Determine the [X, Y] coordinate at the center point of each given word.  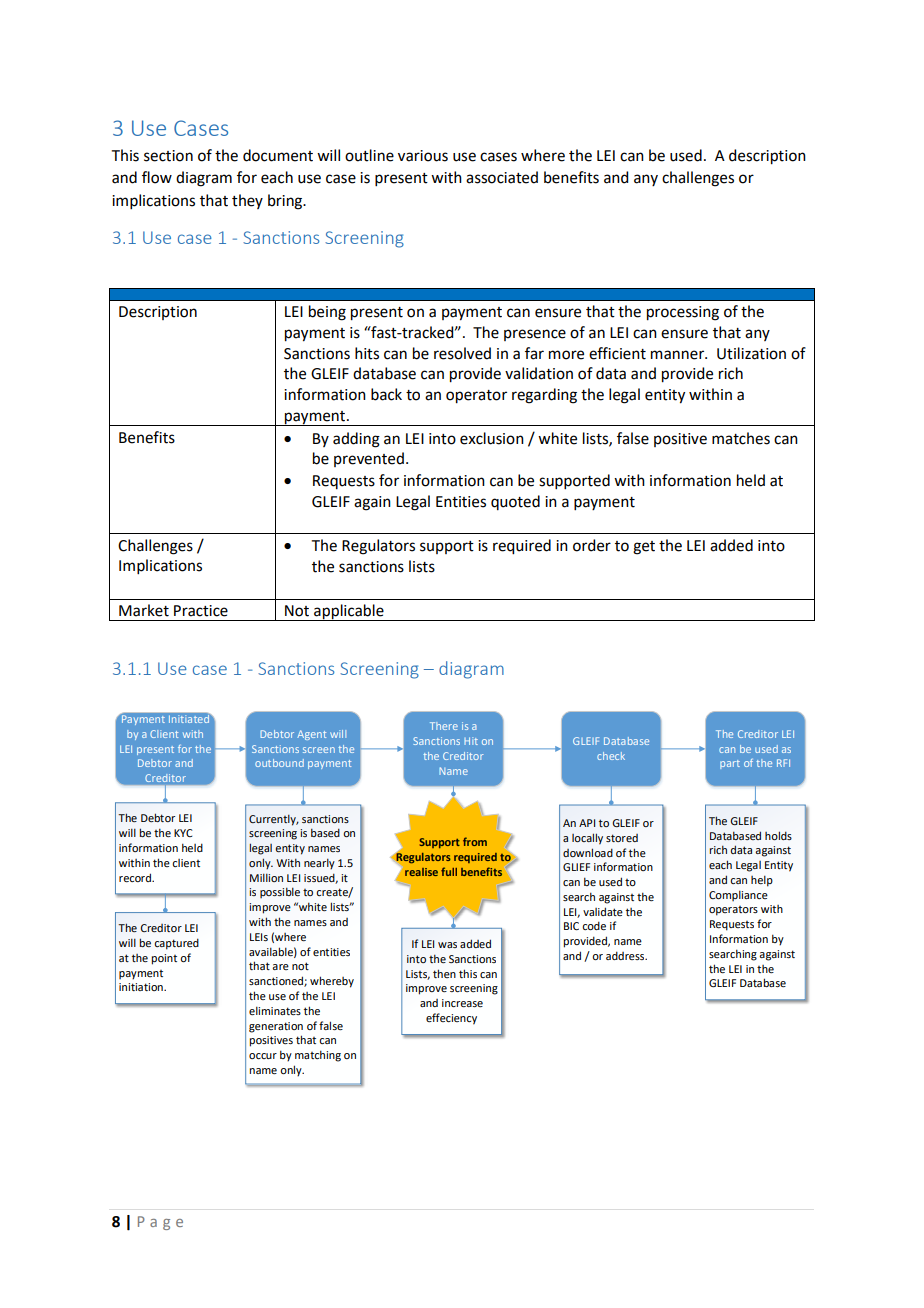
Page [160, 1223]
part [730, 764]
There [444, 726]
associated [502, 177]
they [247, 201]
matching [318, 1056]
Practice [201, 611]
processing [683, 313]
